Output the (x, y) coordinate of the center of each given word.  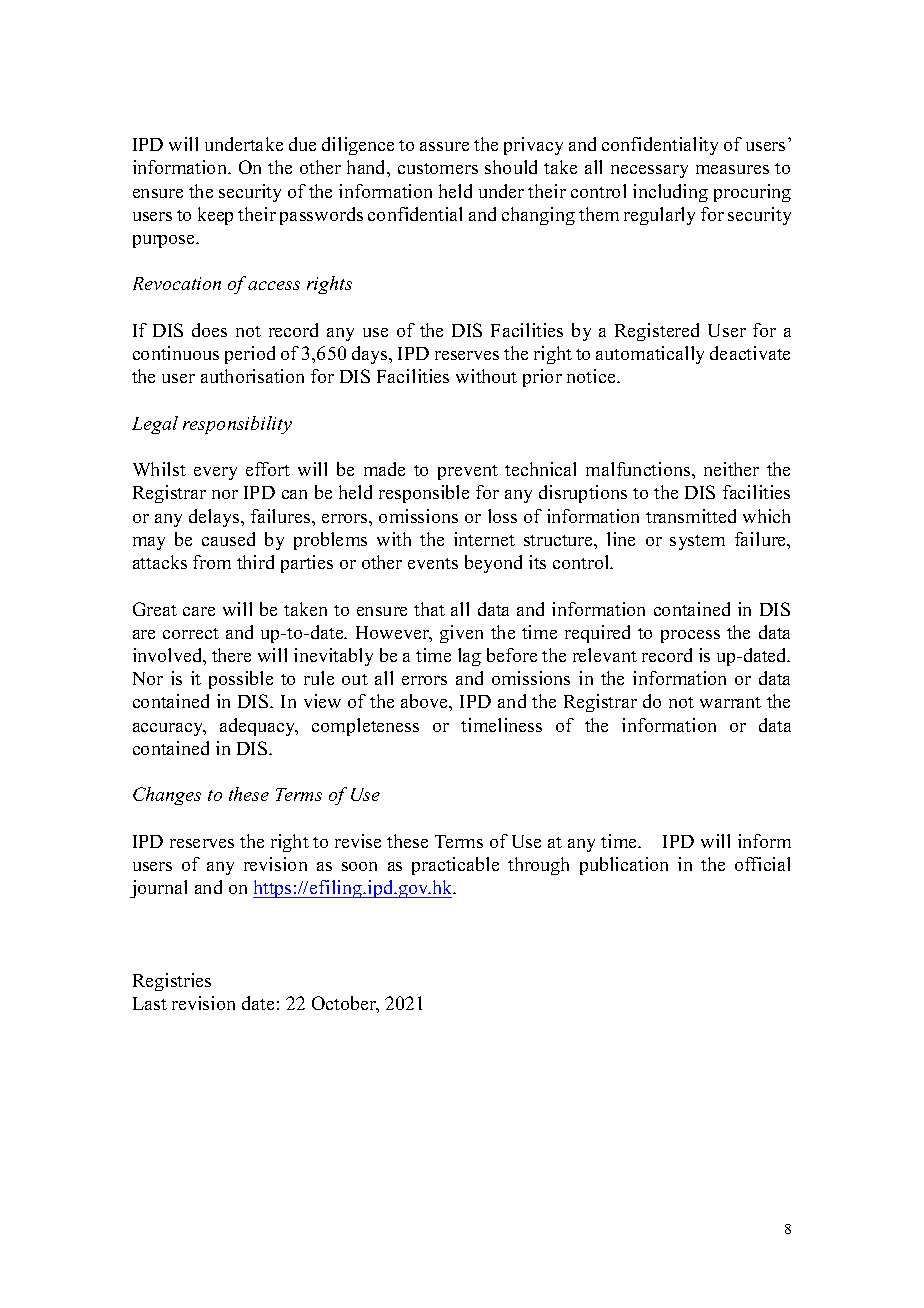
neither (731, 469)
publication (624, 866)
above (426, 702)
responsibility (237, 425)
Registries (172, 982)
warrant (730, 702)
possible (241, 680)
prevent (468, 472)
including (670, 193)
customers (438, 168)
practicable (455, 866)
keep (215, 216)
